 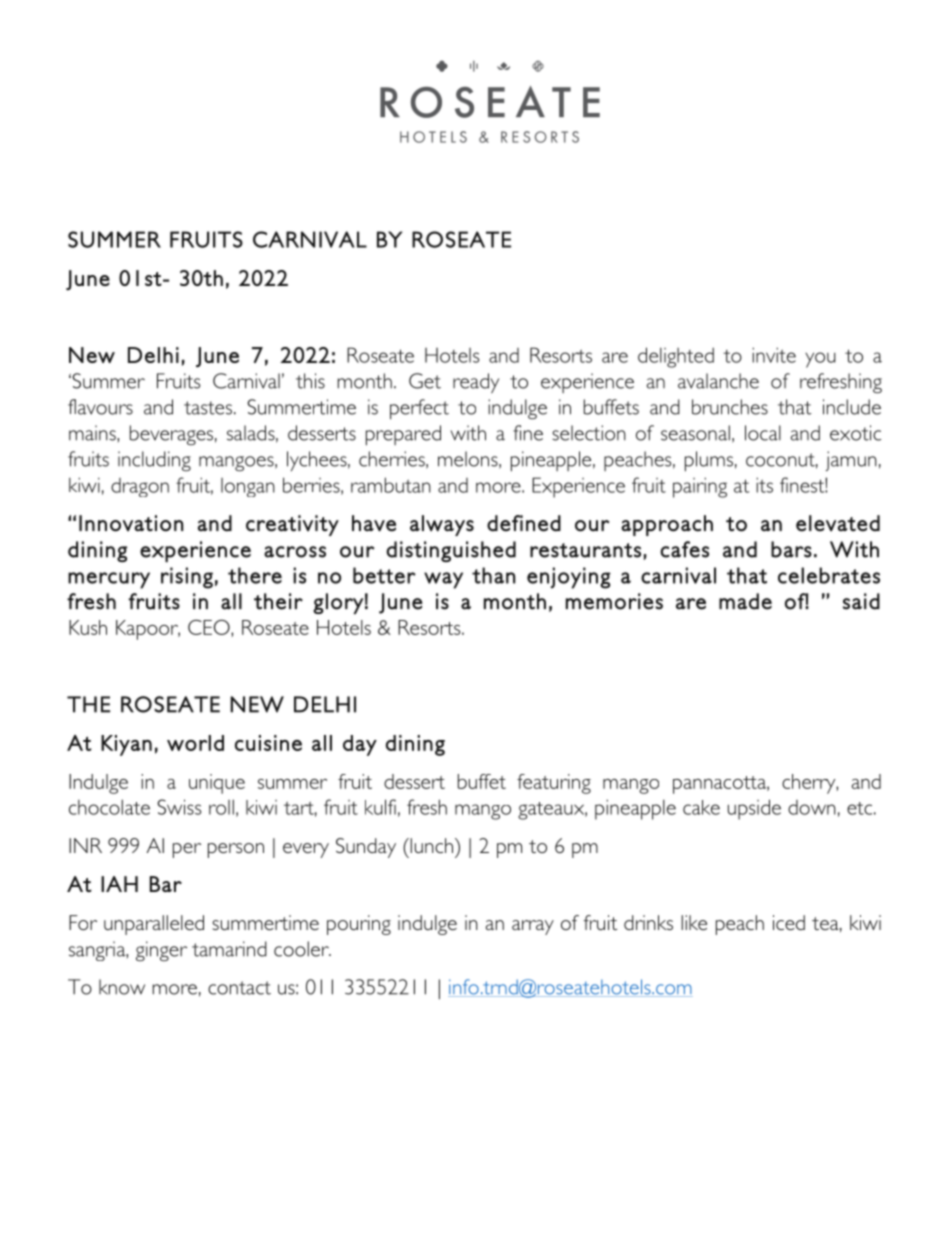 I want to click on array, so click(x=533, y=927).
